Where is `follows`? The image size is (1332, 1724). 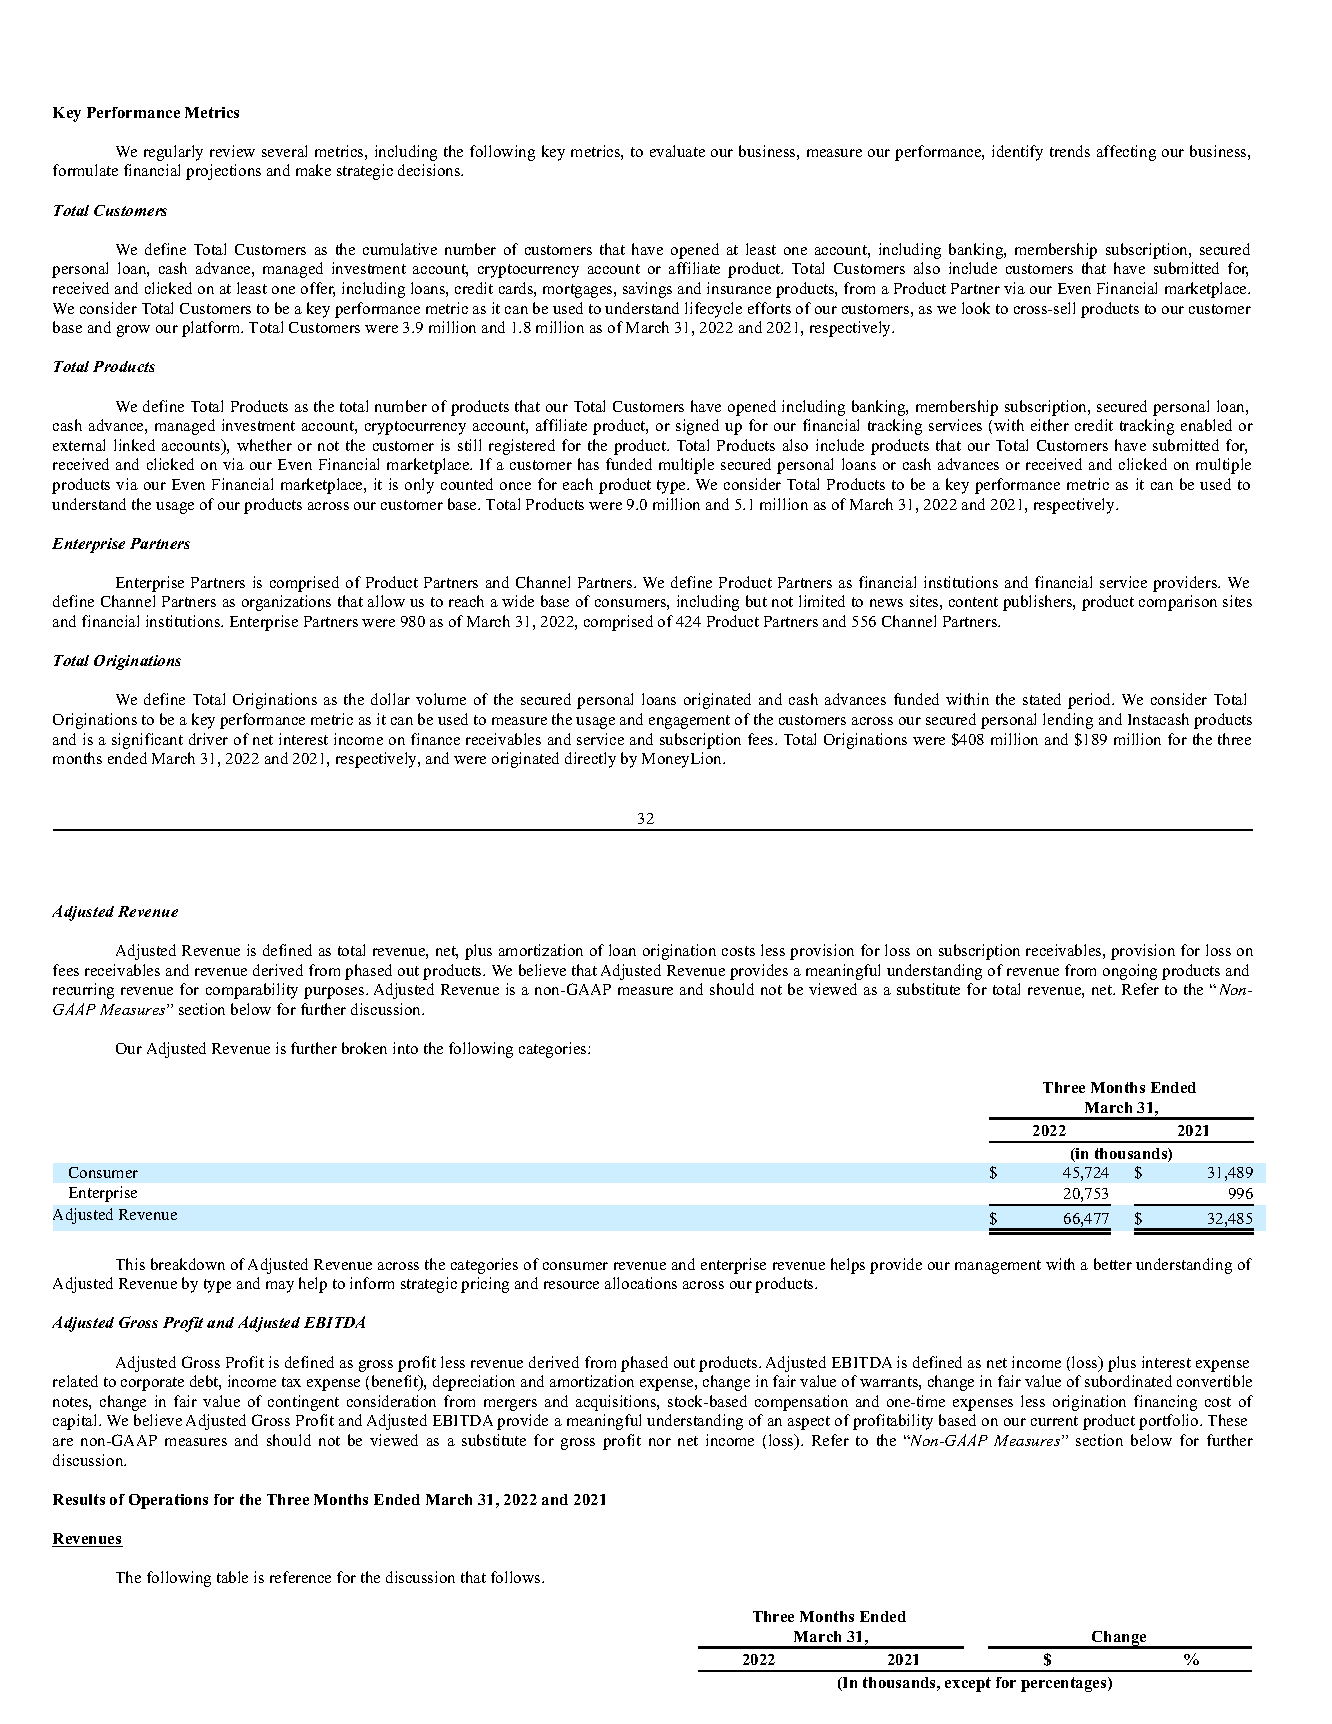 follows is located at coordinates (517, 1577).
